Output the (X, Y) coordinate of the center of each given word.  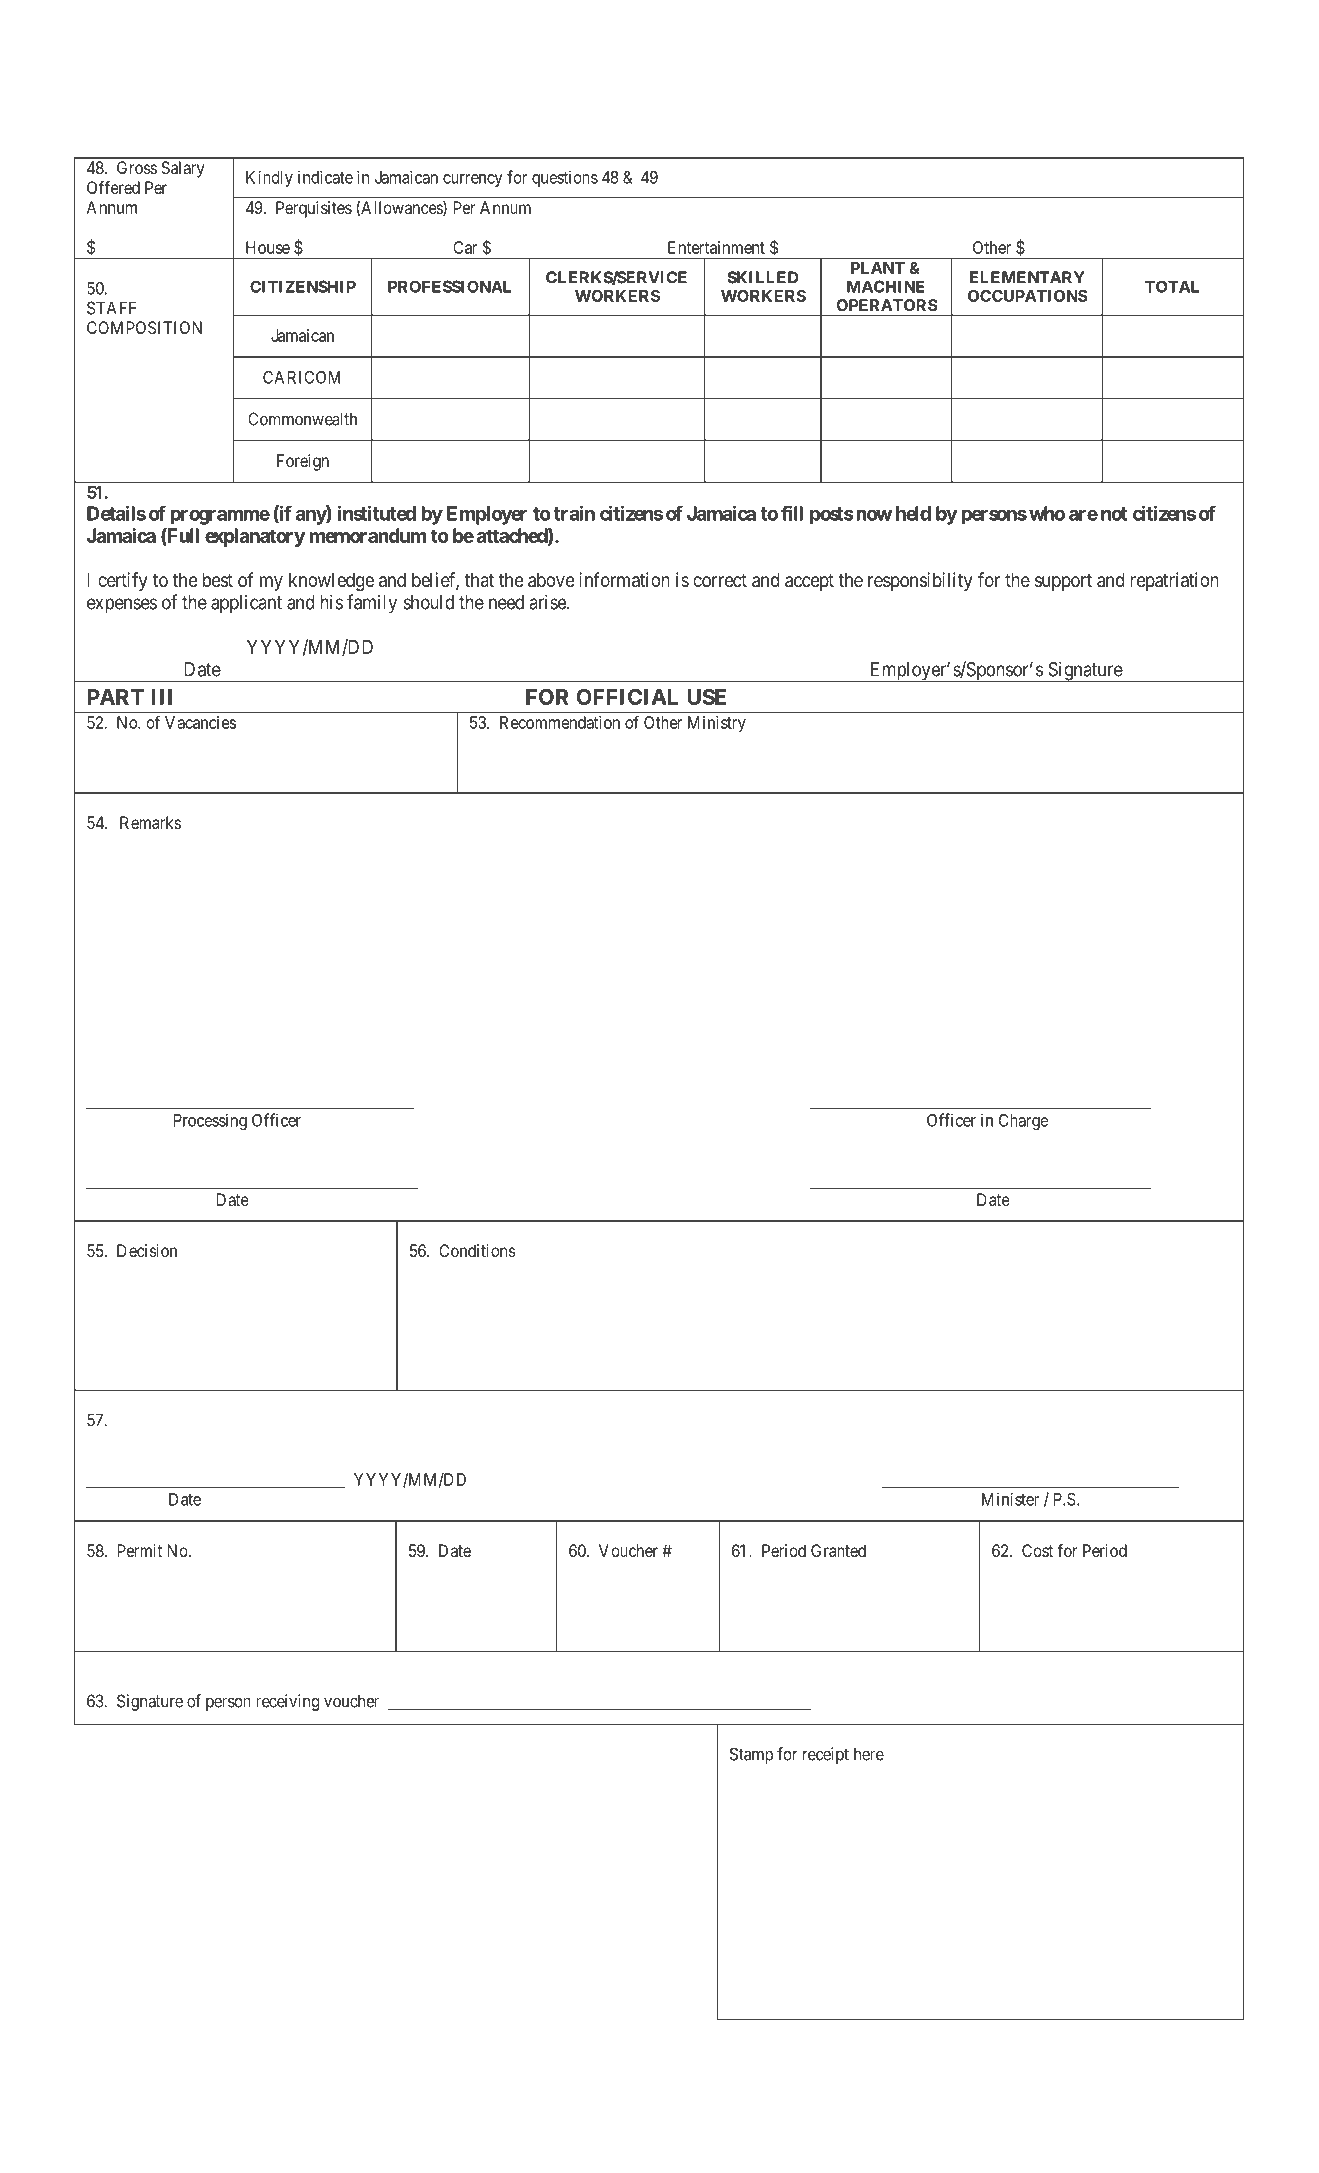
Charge (1023, 1122)
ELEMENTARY (1027, 277)
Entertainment (716, 247)
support (1063, 582)
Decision (147, 1250)
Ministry (717, 724)
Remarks (150, 822)
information (624, 580)
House (268, 247)
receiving (287, 1702)
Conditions (477, 1250)
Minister (1010, 1499)
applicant (246, 604)
